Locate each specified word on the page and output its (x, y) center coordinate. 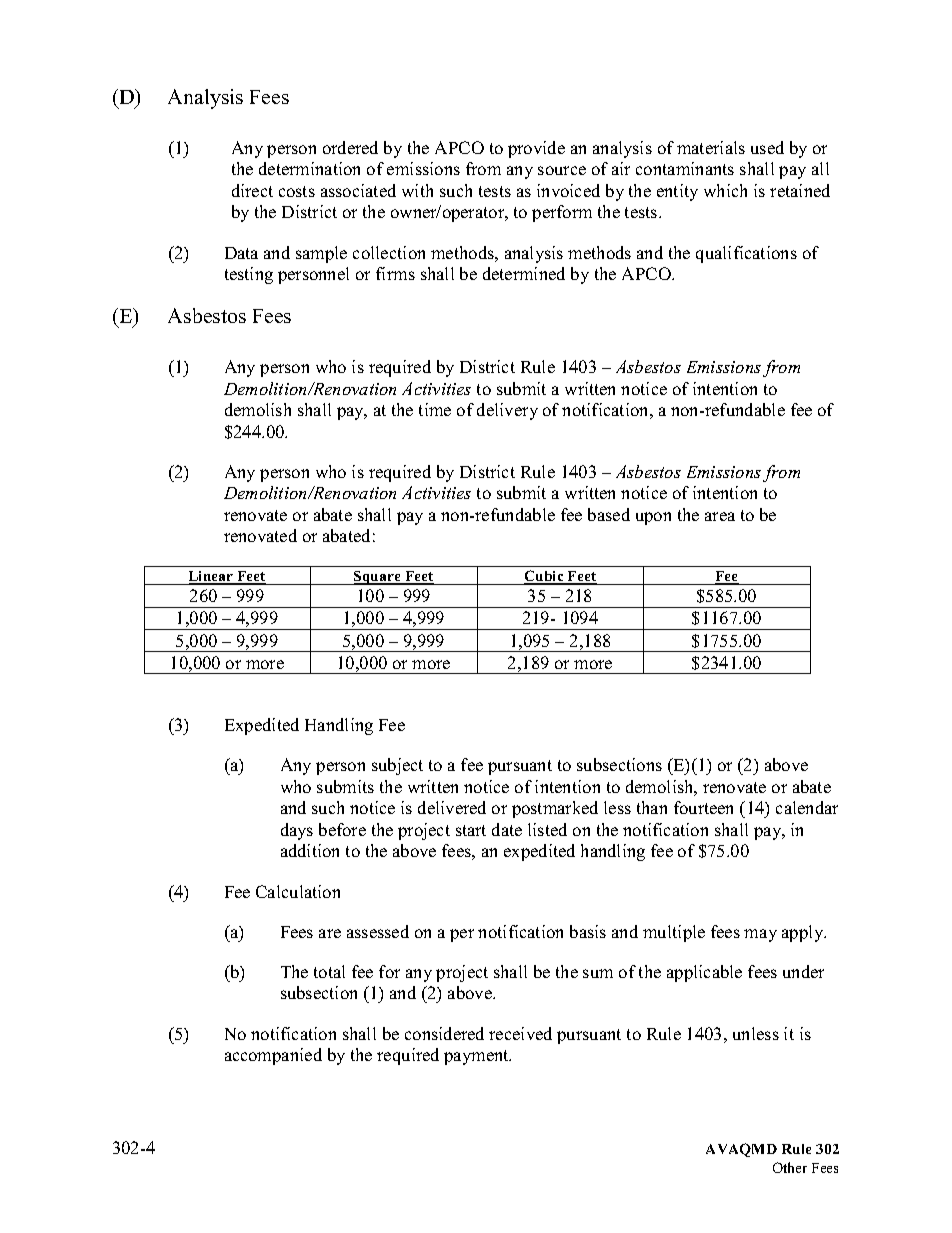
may (760, 935)
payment (477, 1057)
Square (377, 578)
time (435, 409)
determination (309, 168)
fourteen (703, 807)
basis (588, 931)
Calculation (298, 891)
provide (536, 149)
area (720, 516)
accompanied (273, 1056)
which (725, 190)
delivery (507, 411)
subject (397, 766)
